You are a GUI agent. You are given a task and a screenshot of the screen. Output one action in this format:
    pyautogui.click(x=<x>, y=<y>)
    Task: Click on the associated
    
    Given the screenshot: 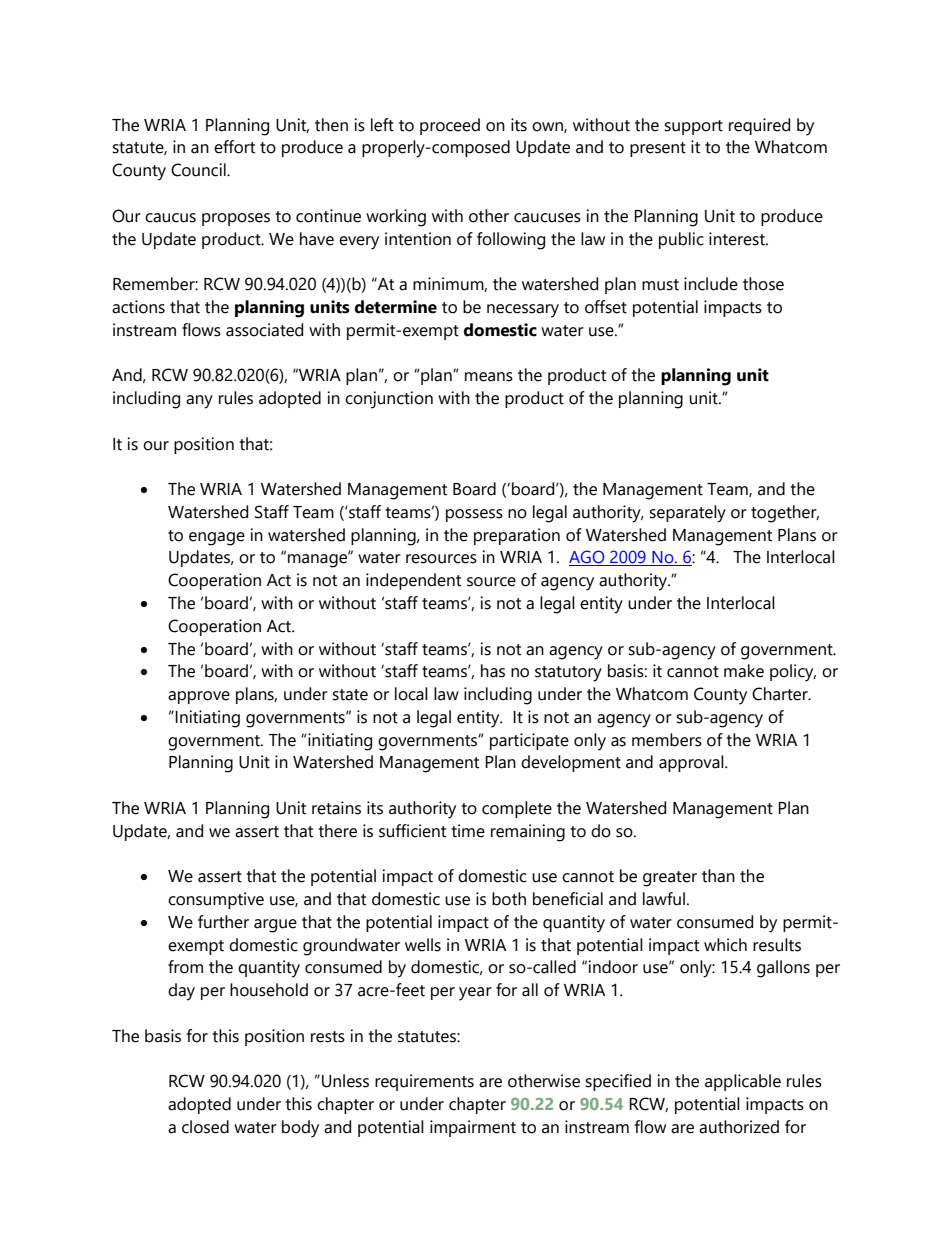 What is the action you would take?
    pyautogui.click(x=264, y=330)
